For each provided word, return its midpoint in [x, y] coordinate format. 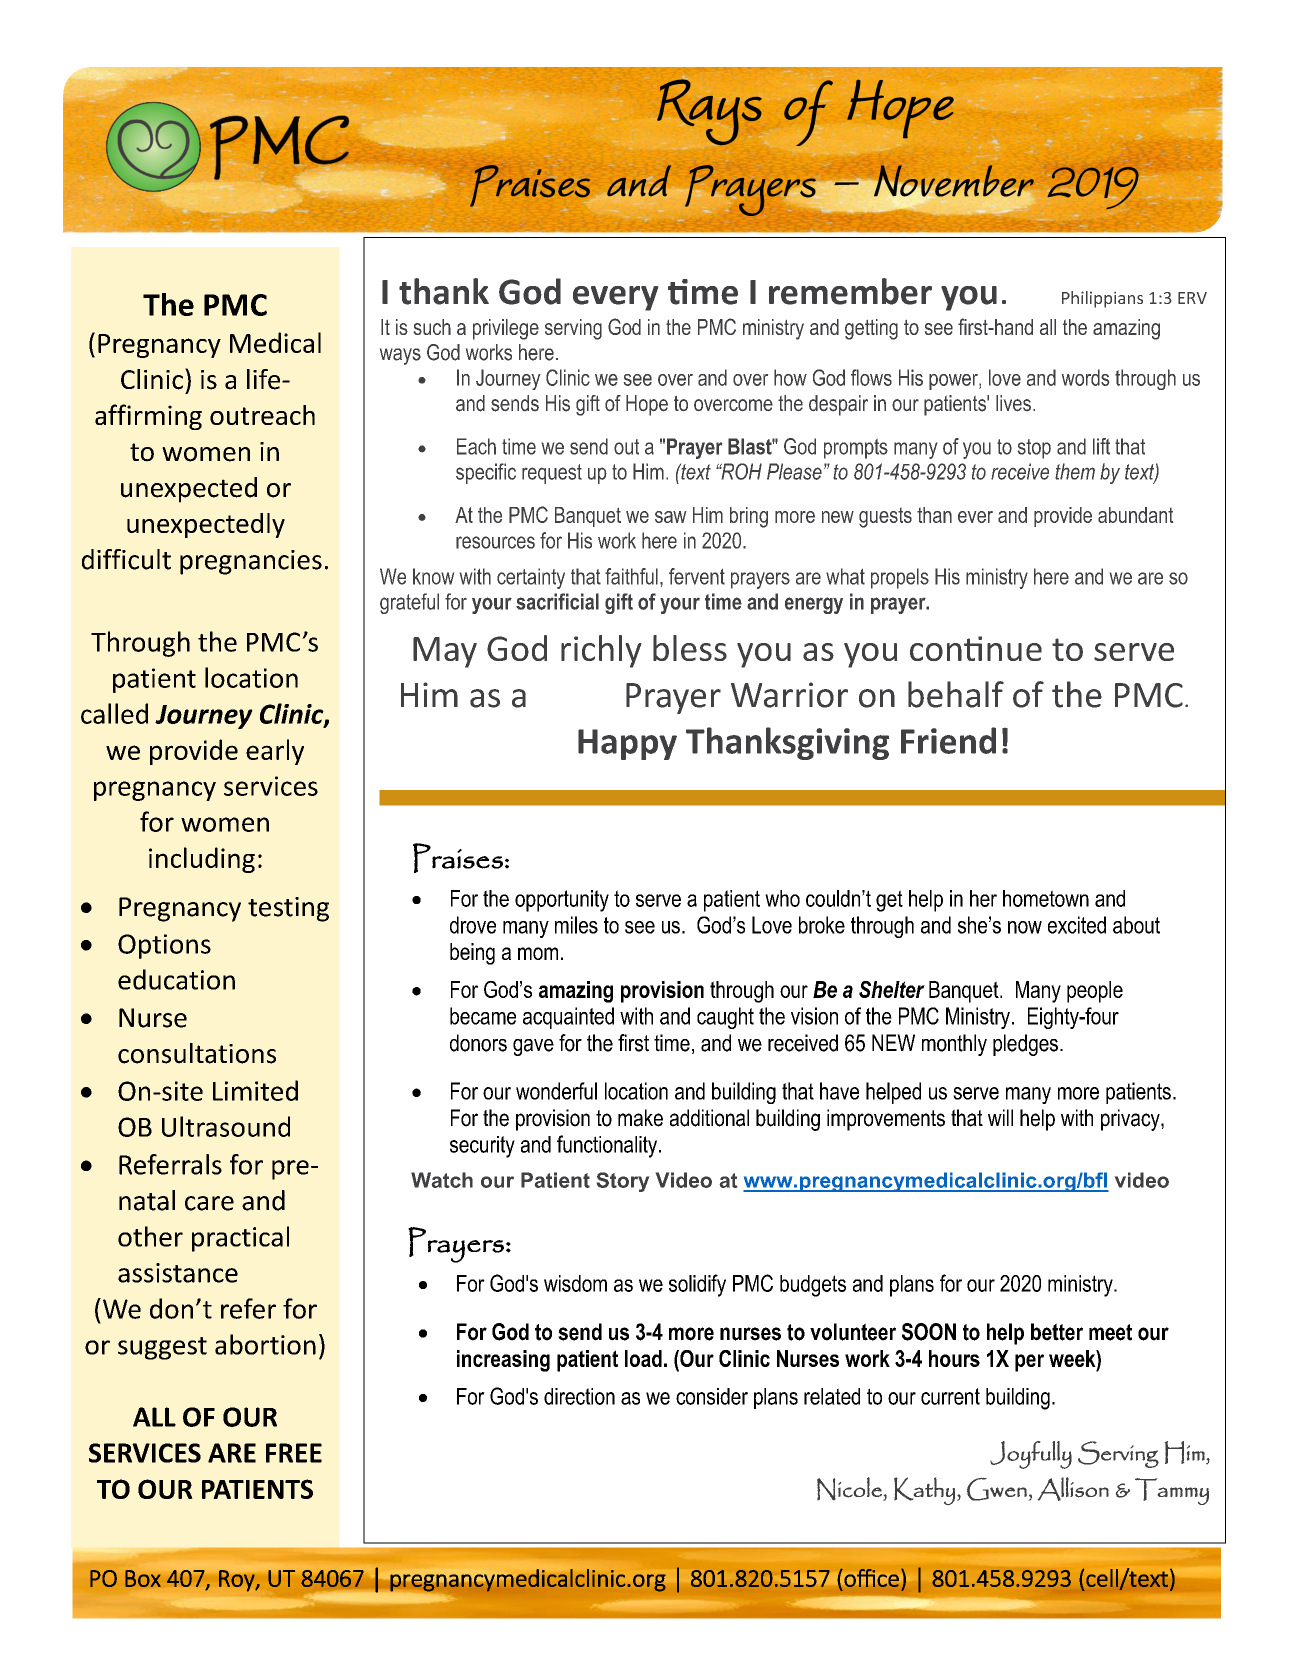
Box [143, 1578]
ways [400, 356]
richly [601, 651]
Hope [647, 405]
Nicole [850, 1489]
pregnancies [251, 562]
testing [288, 909]
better [1057, 1332]
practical [240, 1239]
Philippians [1102, 299]
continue [976, 648]
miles [576, 925]
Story [623, 1182]
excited [1077, 925]
